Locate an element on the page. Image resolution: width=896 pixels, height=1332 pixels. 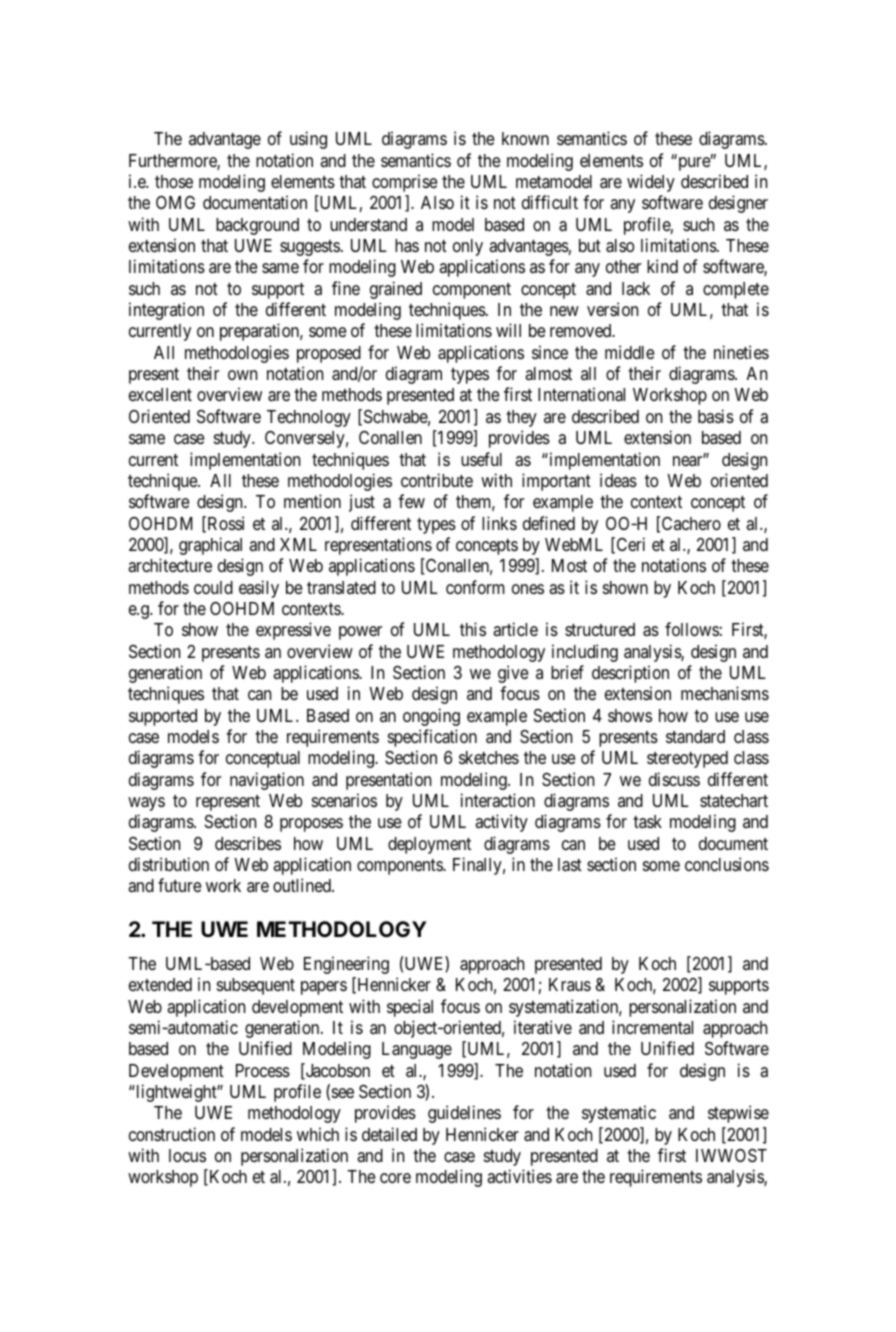
could is located at coordinates (213, 587).
